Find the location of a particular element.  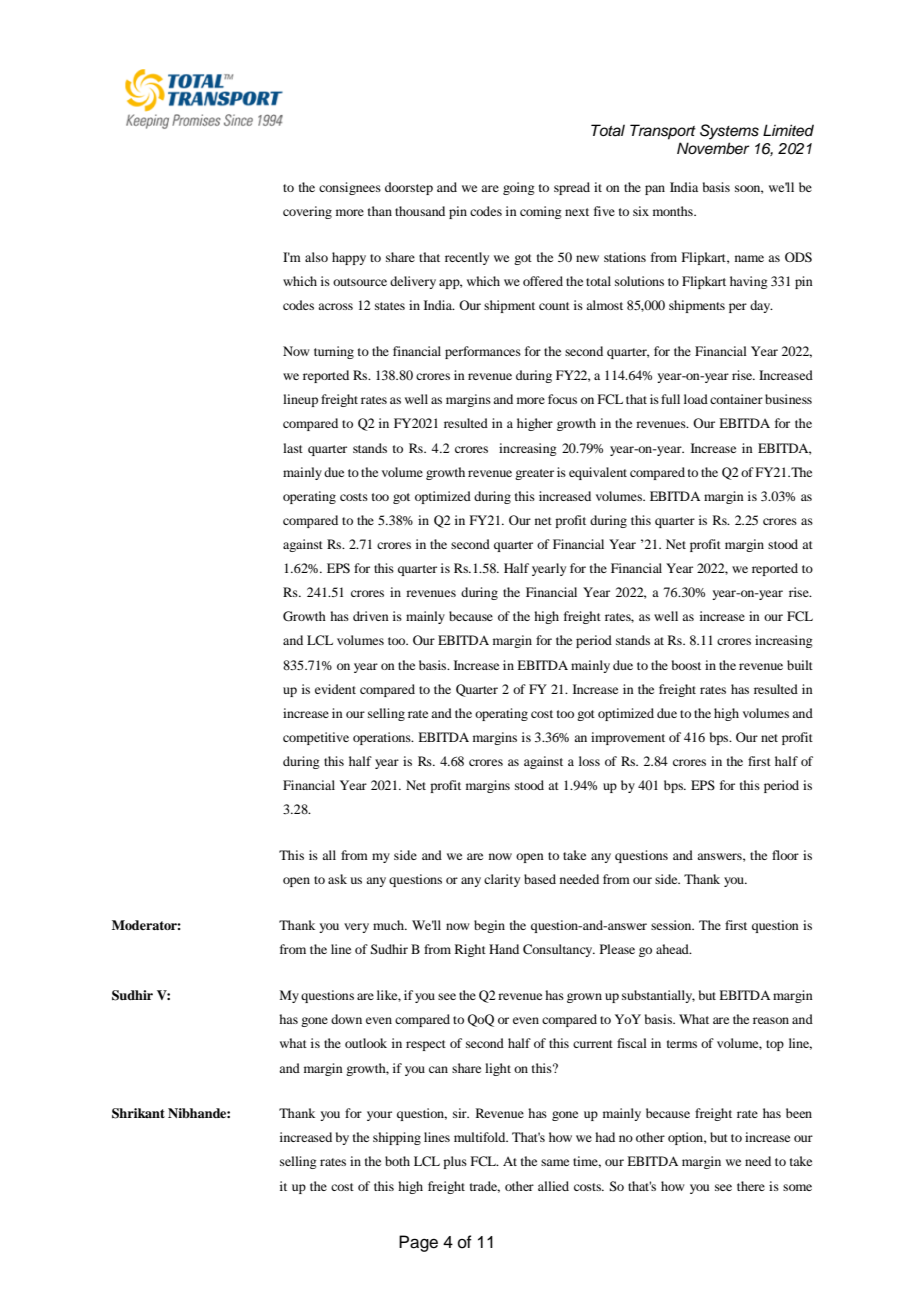

November is located at coordinates (713, 148).
